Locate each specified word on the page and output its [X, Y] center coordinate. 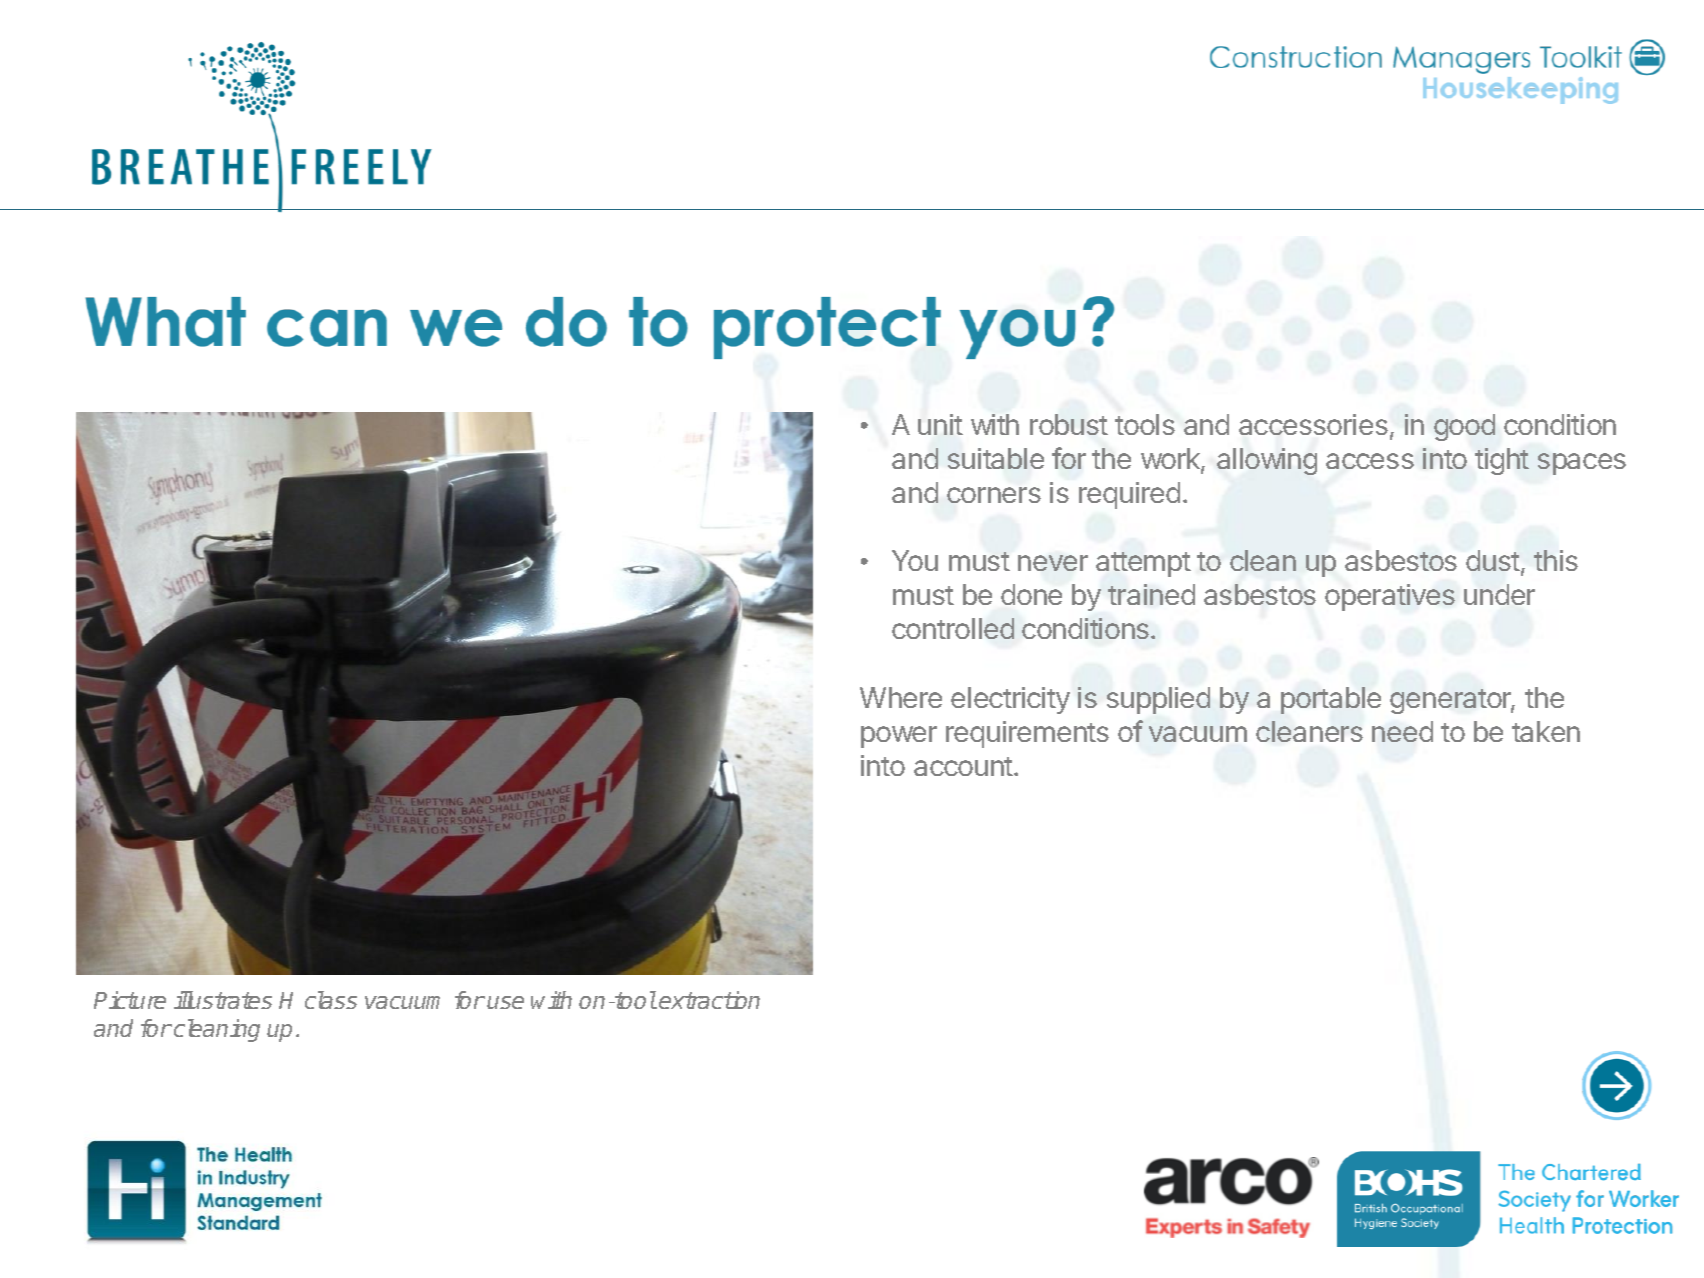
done [1031, 594]
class [331, 1000]
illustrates [223, 1000]
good [1464, 427]
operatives [1390, 597]
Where [901, 697]
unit [940, 424]
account [964, 766]
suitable [996, 458]
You [915, 560]
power [899, 737]
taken [1546, 731]
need [1402, 731]
